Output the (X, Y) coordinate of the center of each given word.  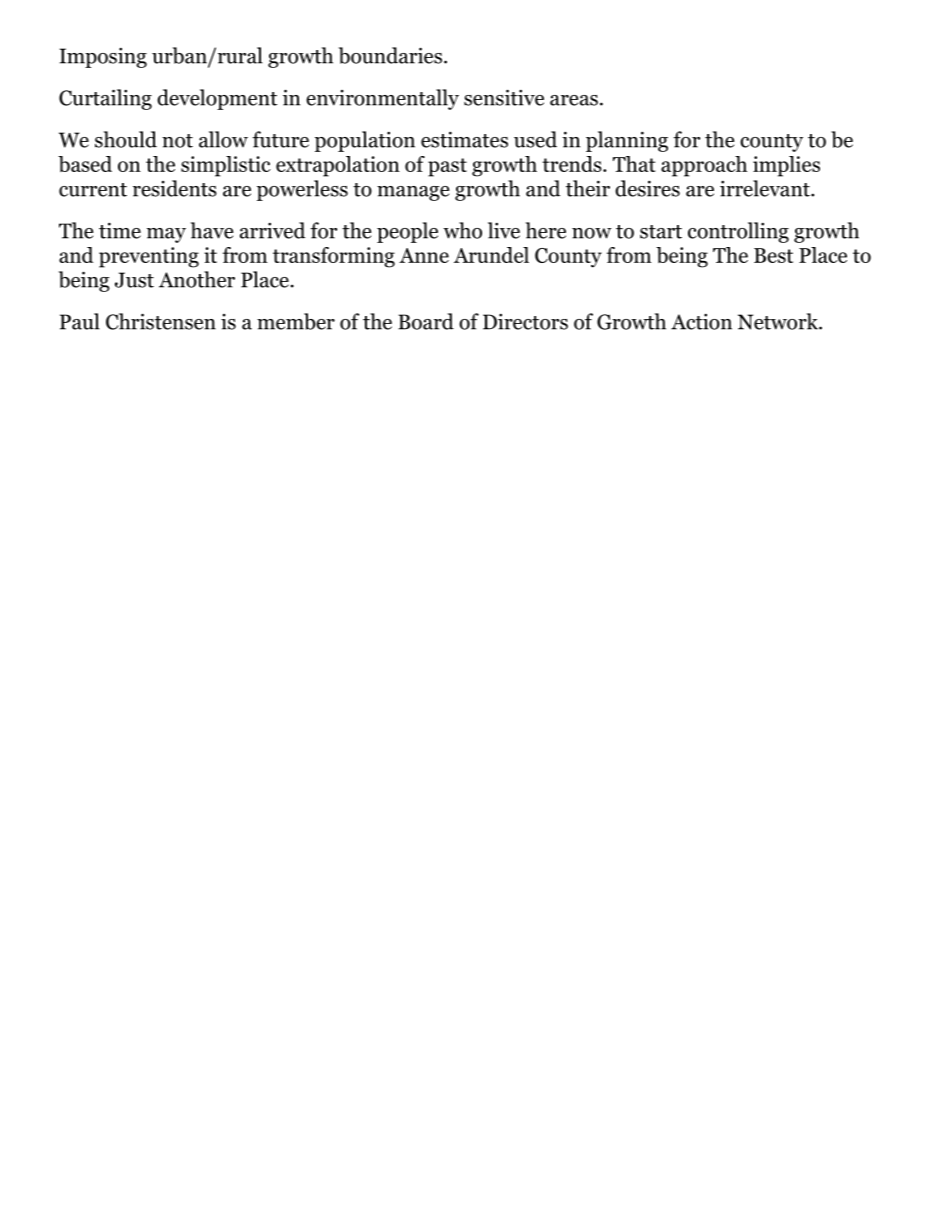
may (166, 235)
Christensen (161, 321)
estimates (464, 139)
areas (574, 100)
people (407, 232)
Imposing (103, 57)
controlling (738, 232)
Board (426, 321)
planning (627, 141)
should (126, 139)
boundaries (390, 55)
